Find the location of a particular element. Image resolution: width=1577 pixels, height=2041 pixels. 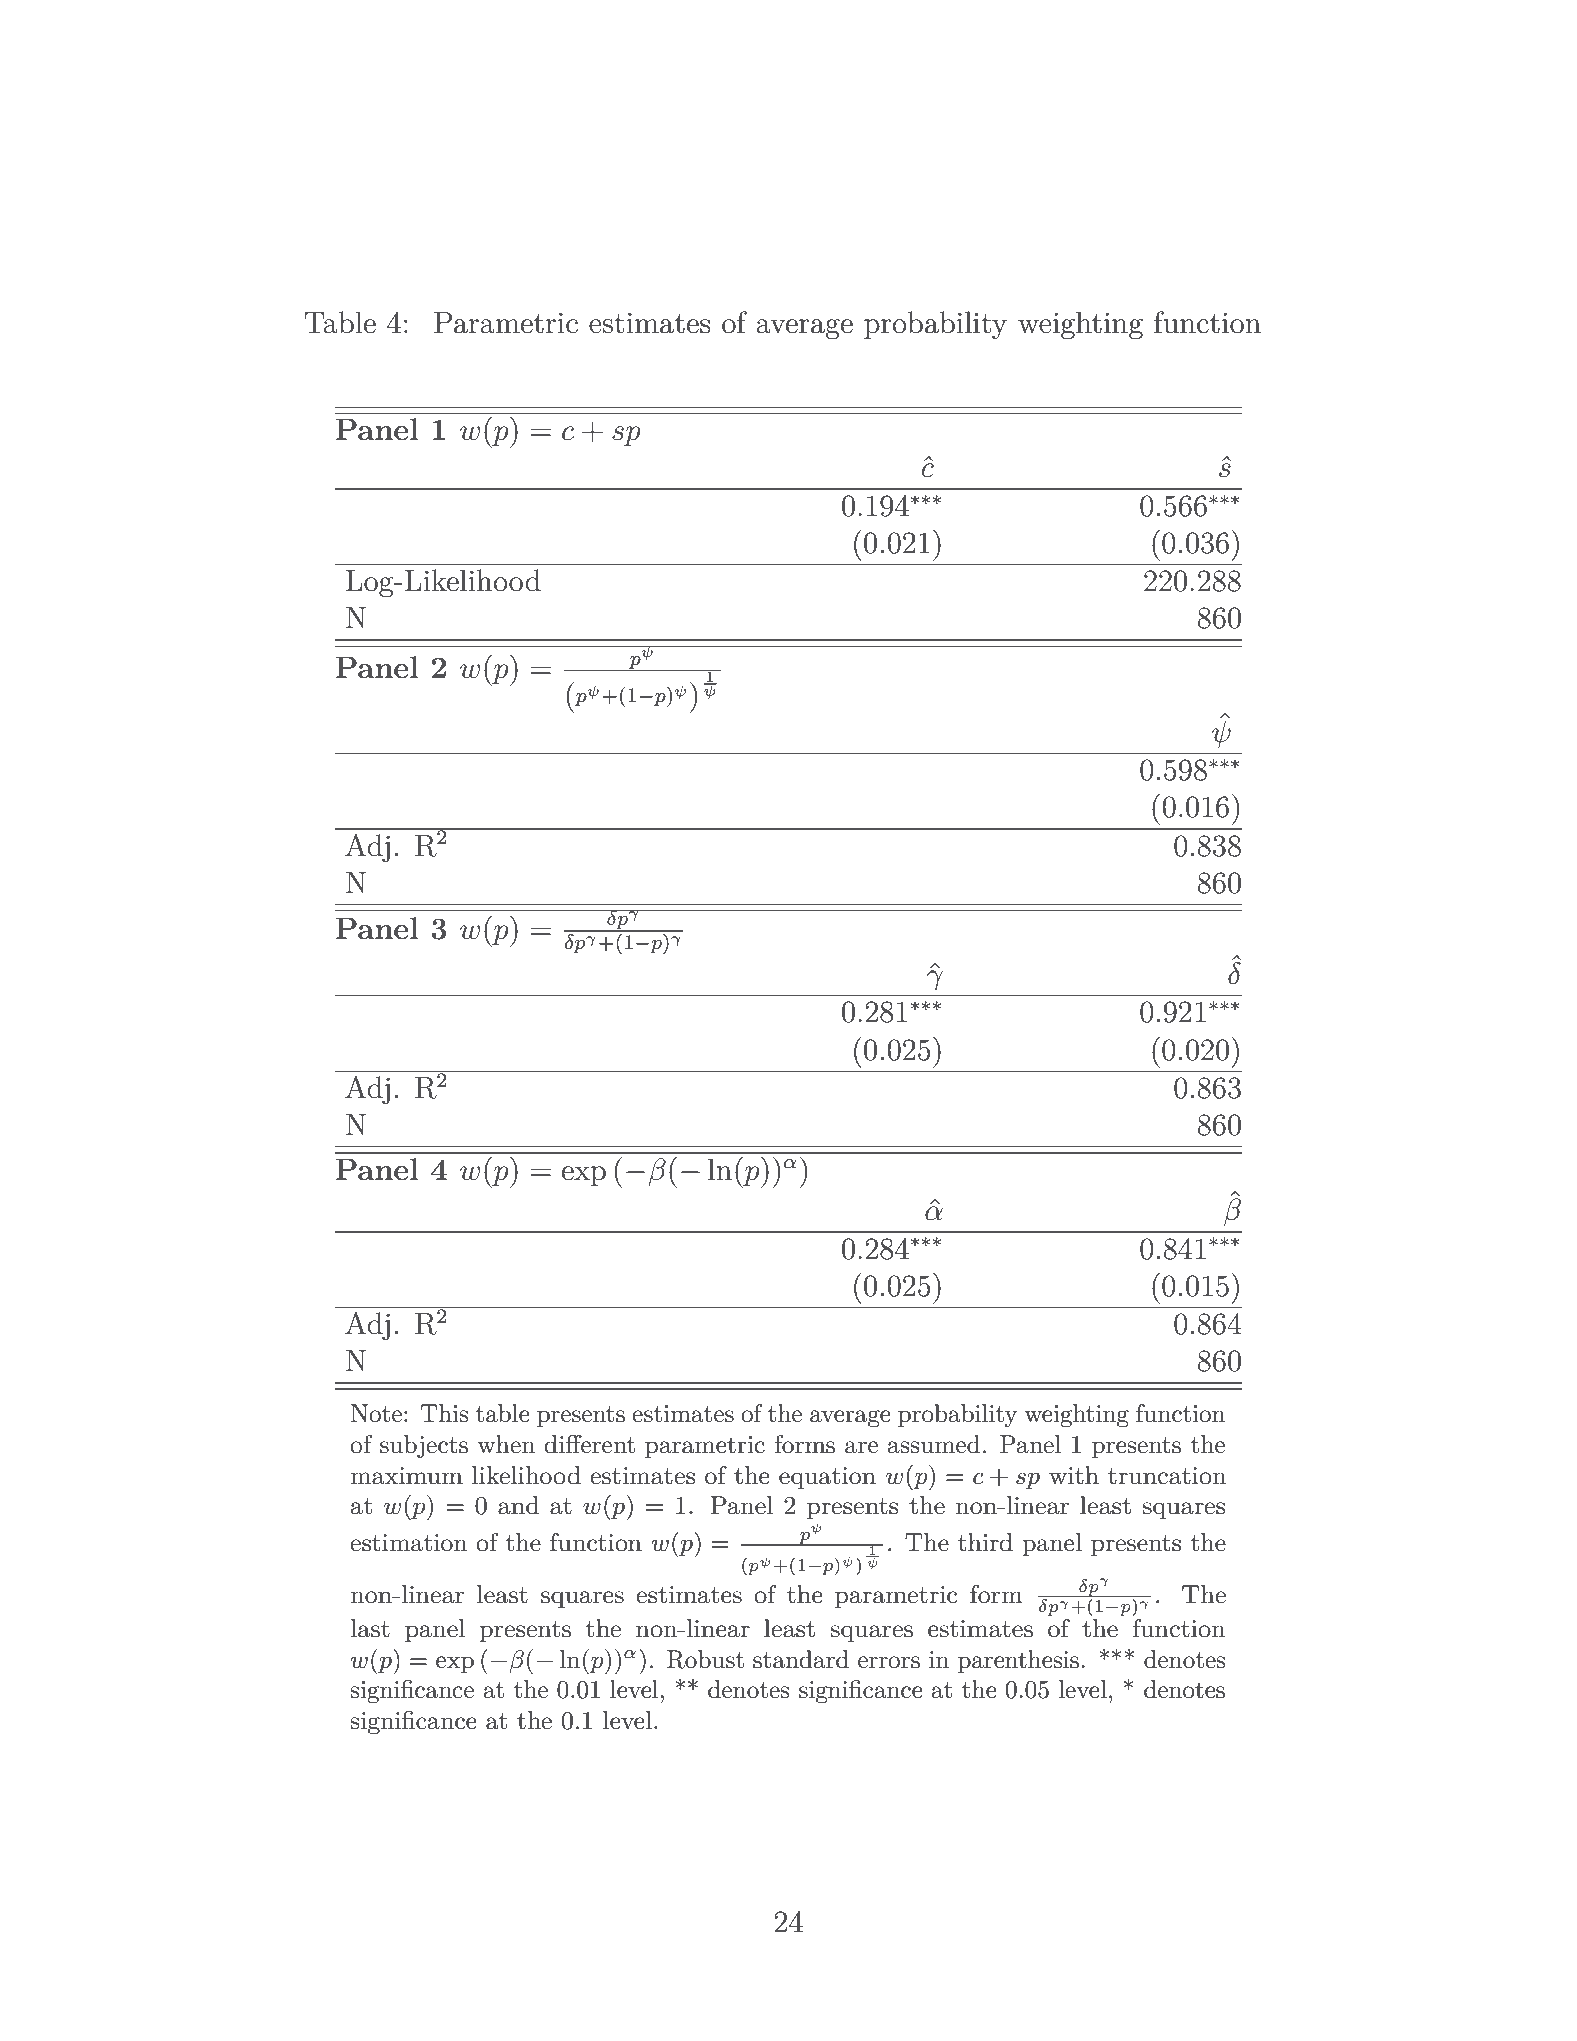

parenthesis is located at coordinates (1018, 1661).
